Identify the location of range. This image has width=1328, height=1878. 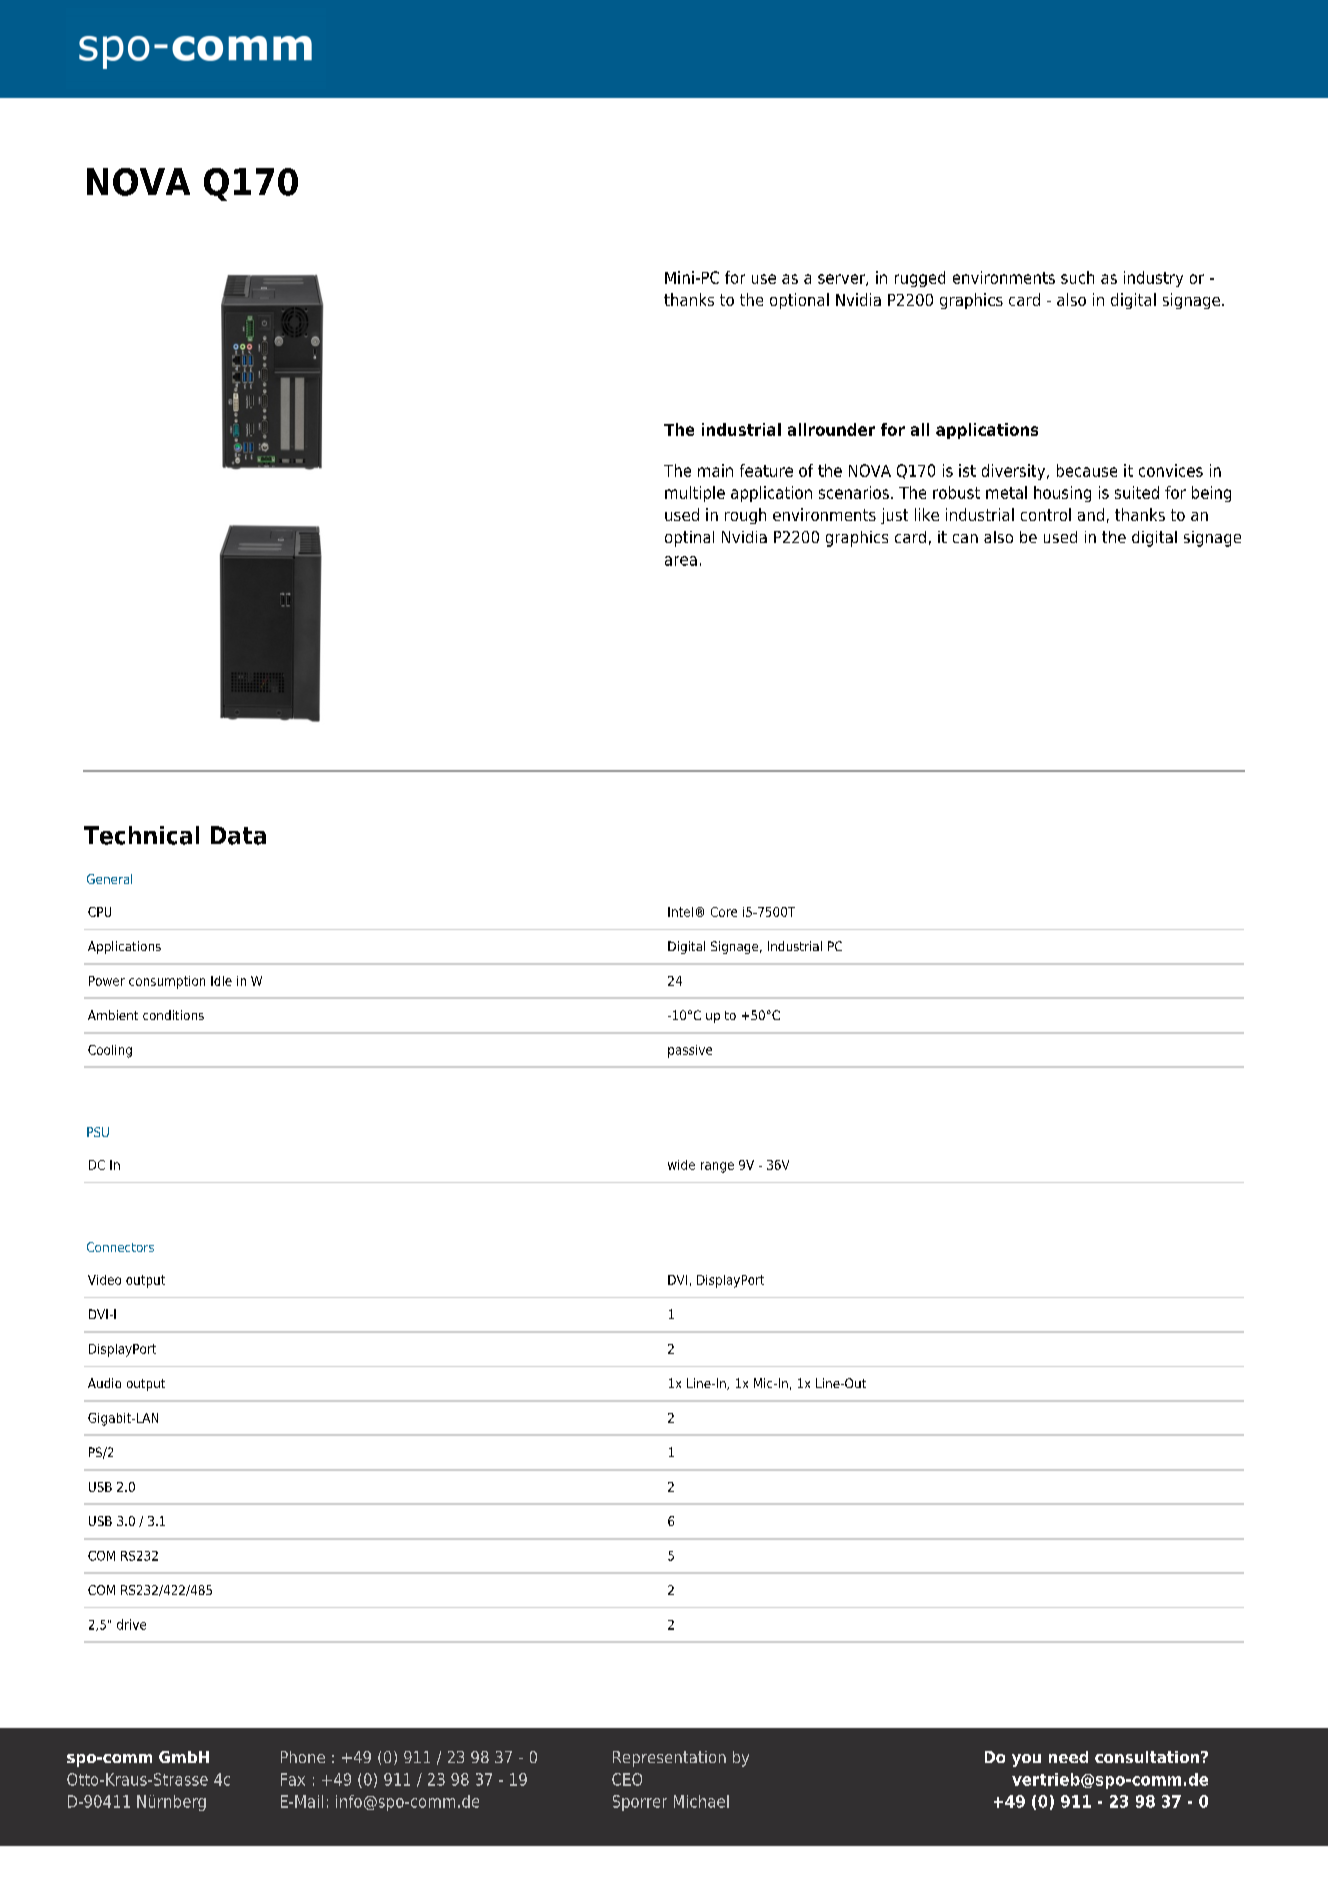
(717, 1167).
